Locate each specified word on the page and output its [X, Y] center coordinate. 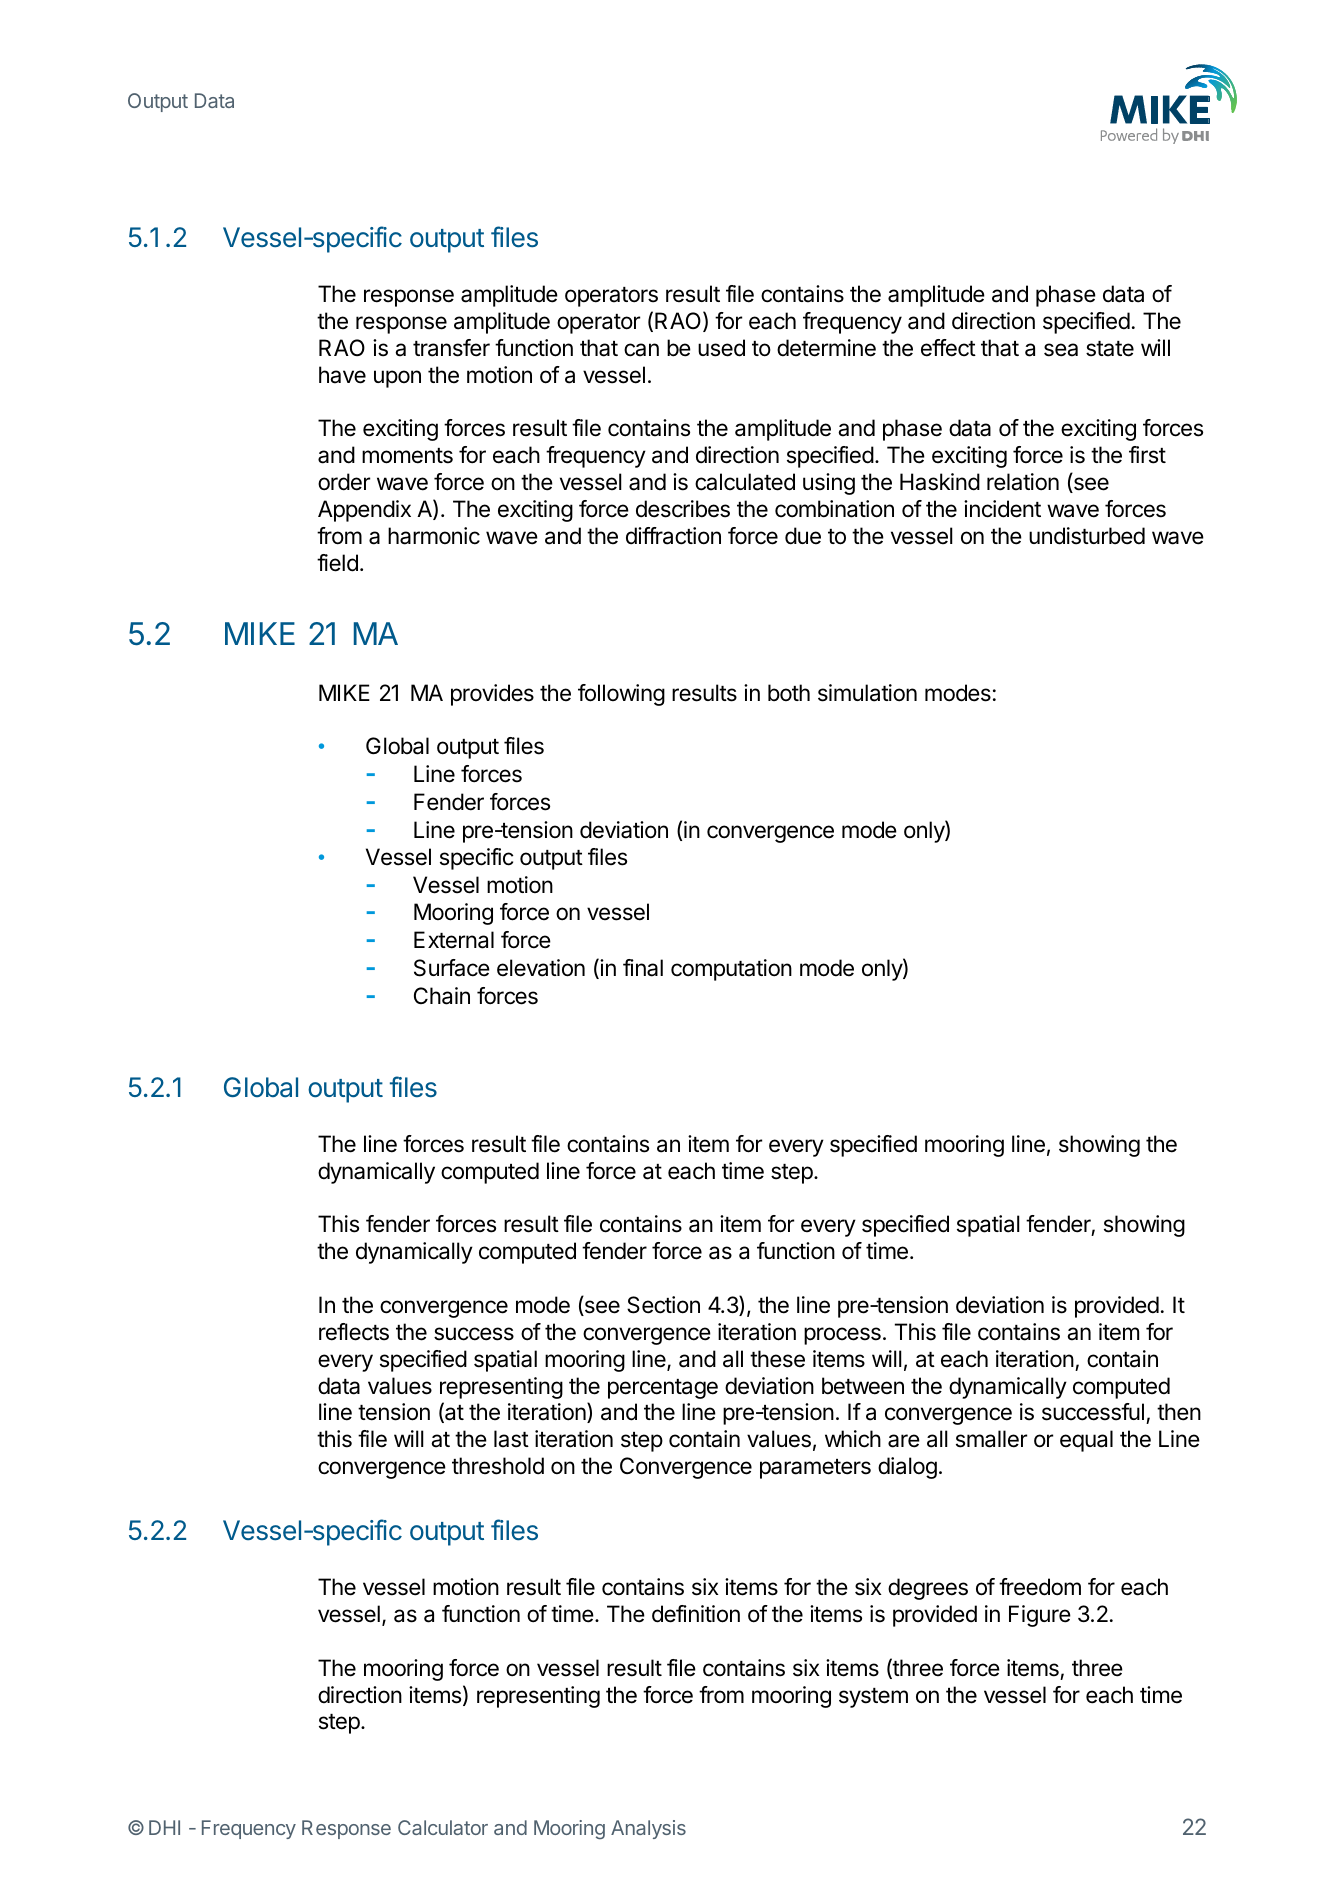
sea [1061, 350]
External [454, 940]
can [641, 350]
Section [663, 1305]
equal [1086, 1441]
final [643, 968]
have [342, 375]
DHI [164, 1827]
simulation [867, 693]
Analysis [648, 1829]
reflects [354, 1332]
